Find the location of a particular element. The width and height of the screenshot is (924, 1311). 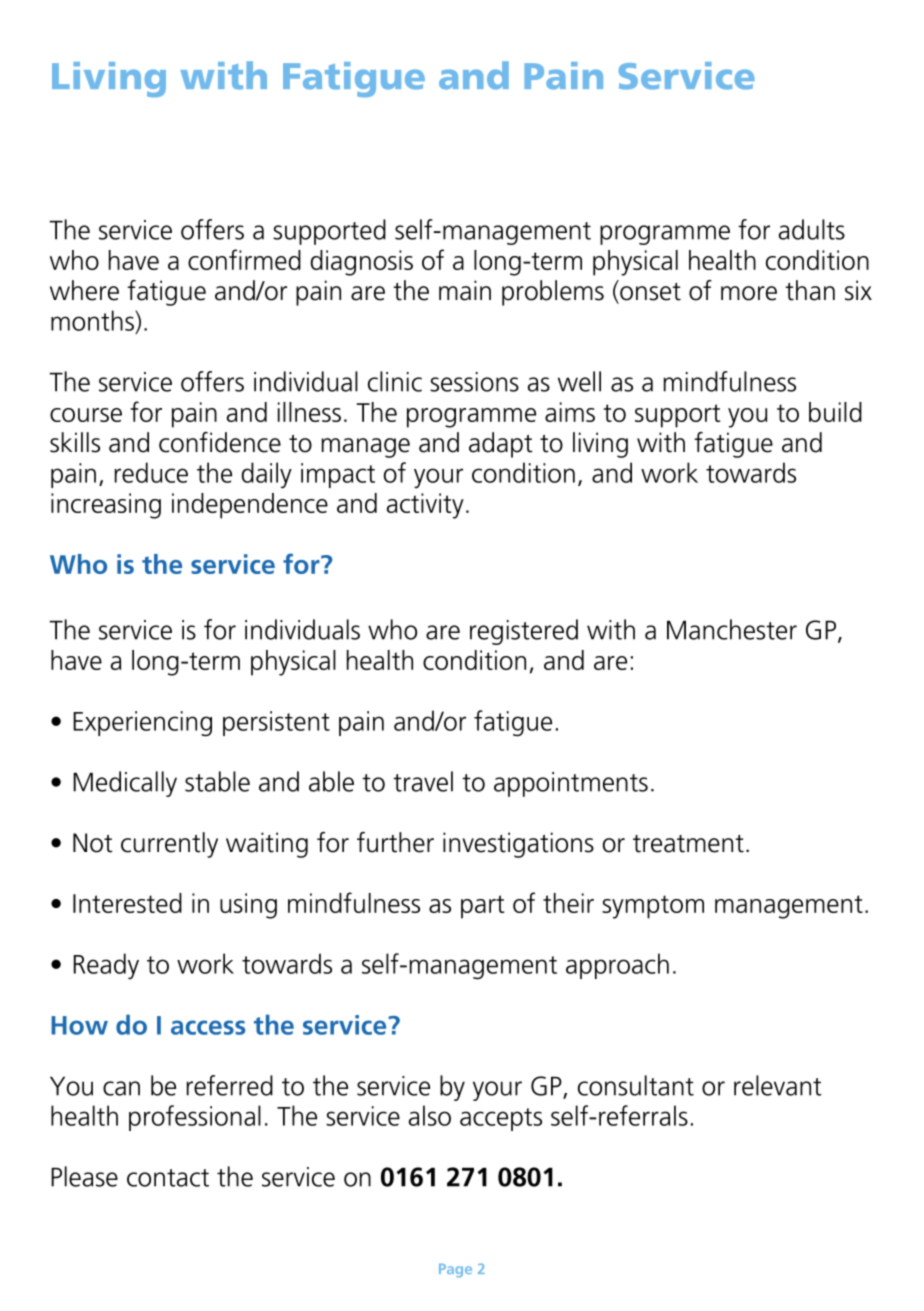

contact is located at coordinates (168, 1178).
